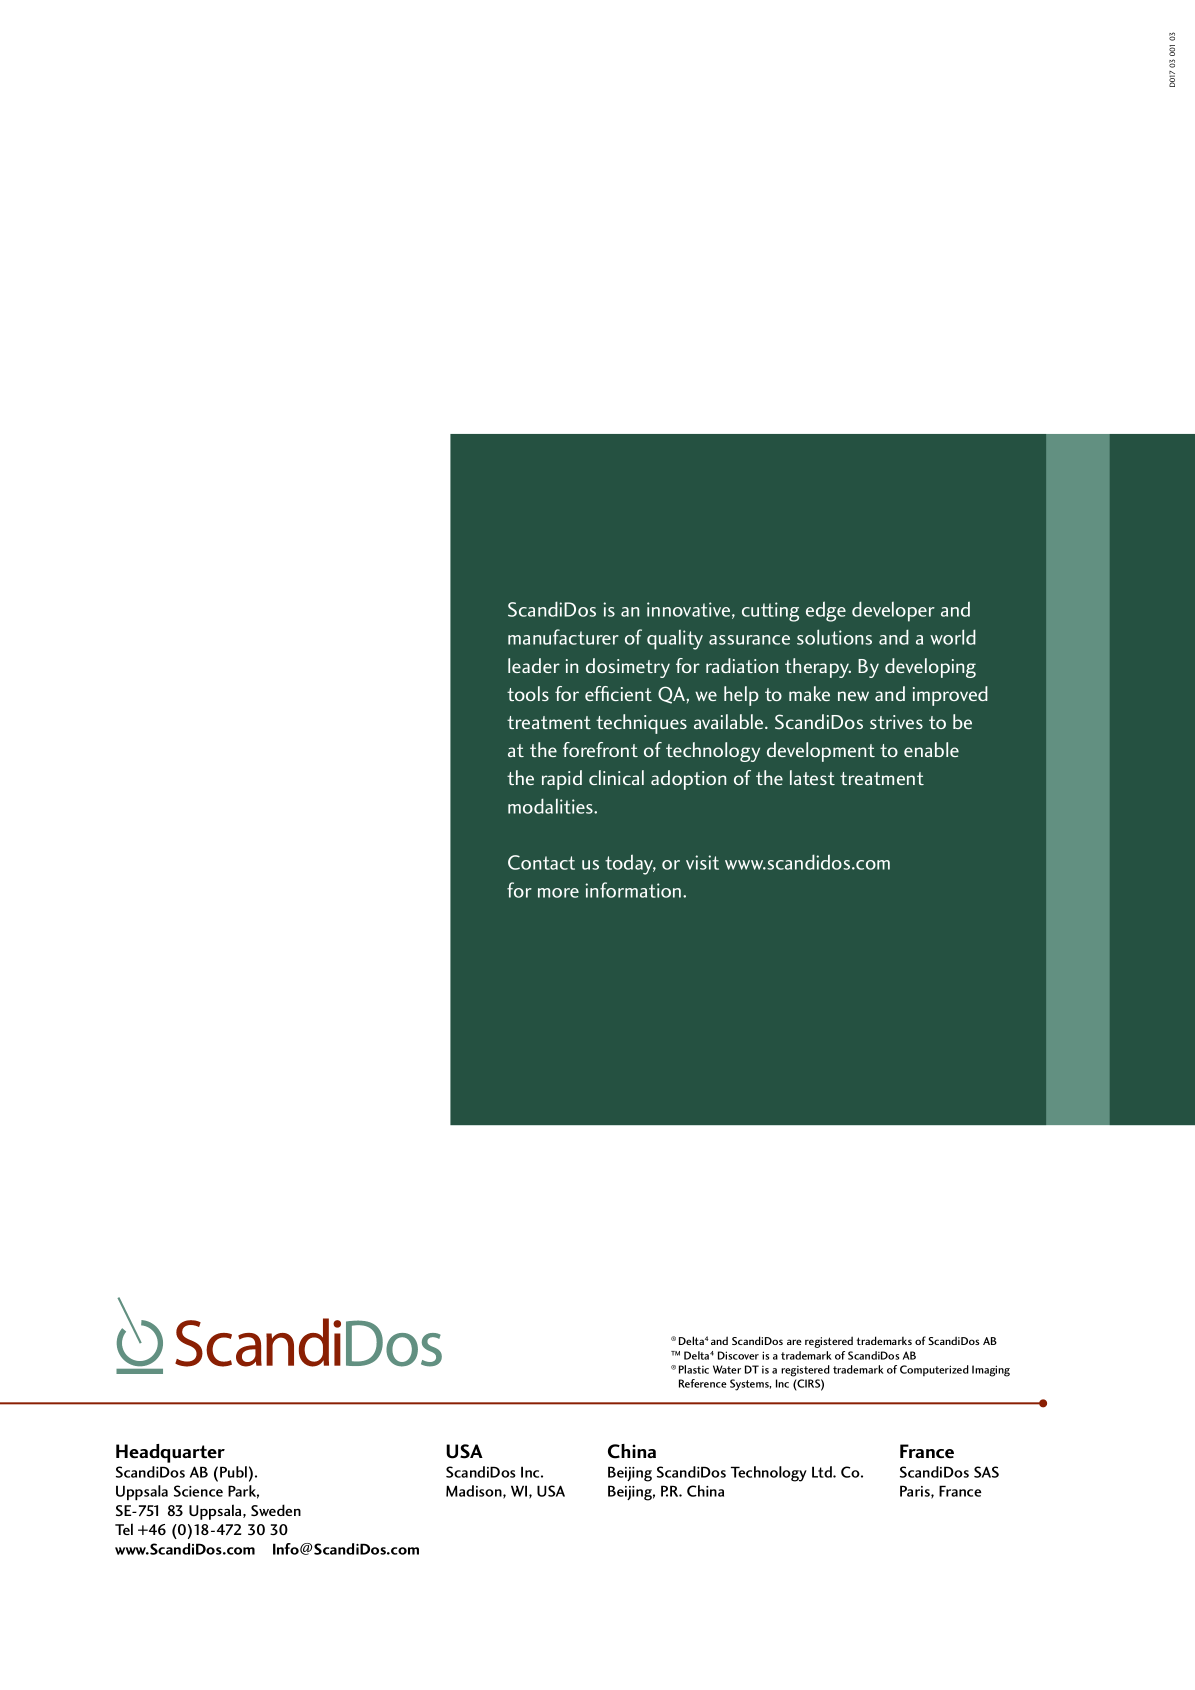  Describe the element at coordinates (727, 1369) in the screenshot. I see `Water` at that location.
